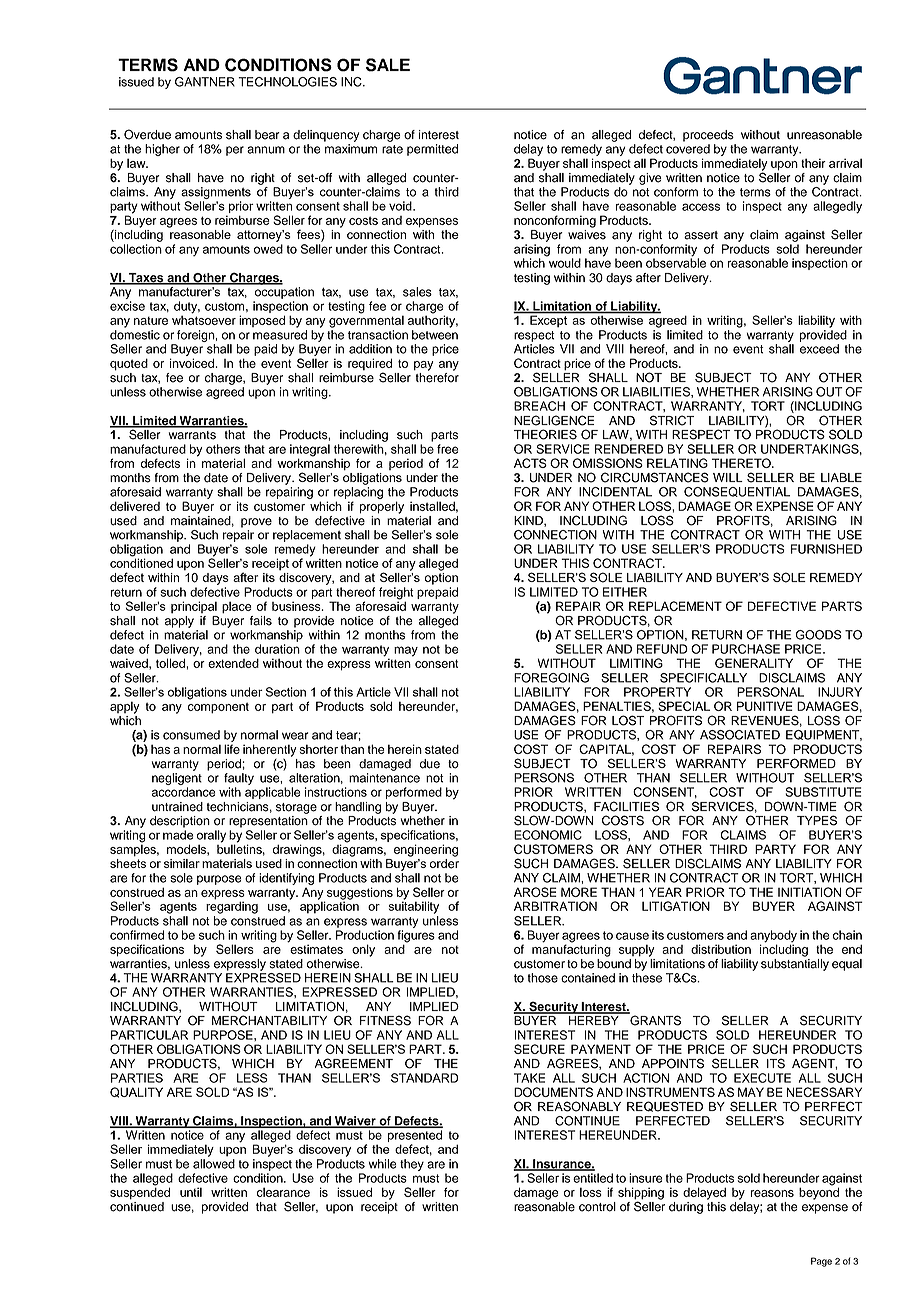 The height and width of the screenshot is (1308, 924). Describe the element at coordinates (233, 663) in the screenshot. I see `extended` at that location.
